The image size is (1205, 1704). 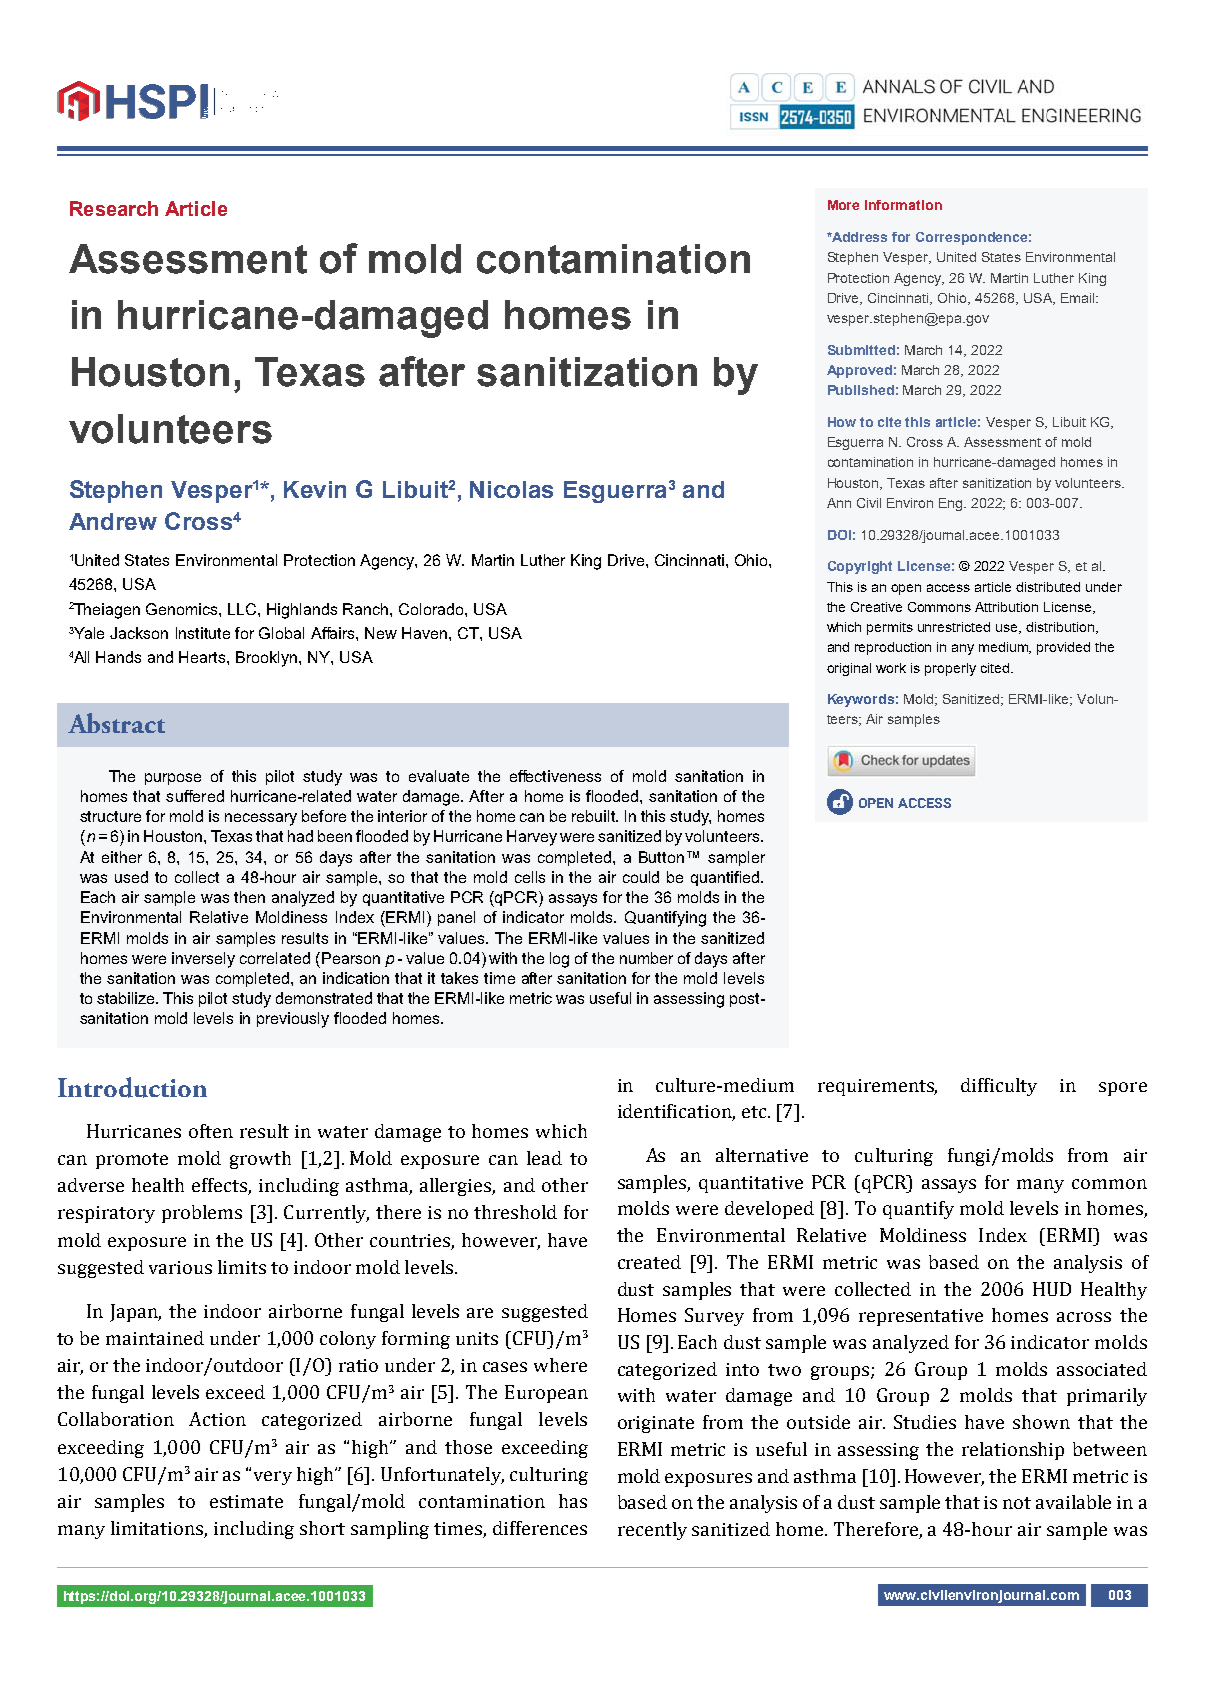 I want to click on estimate, so click(x=246, y=1501).
